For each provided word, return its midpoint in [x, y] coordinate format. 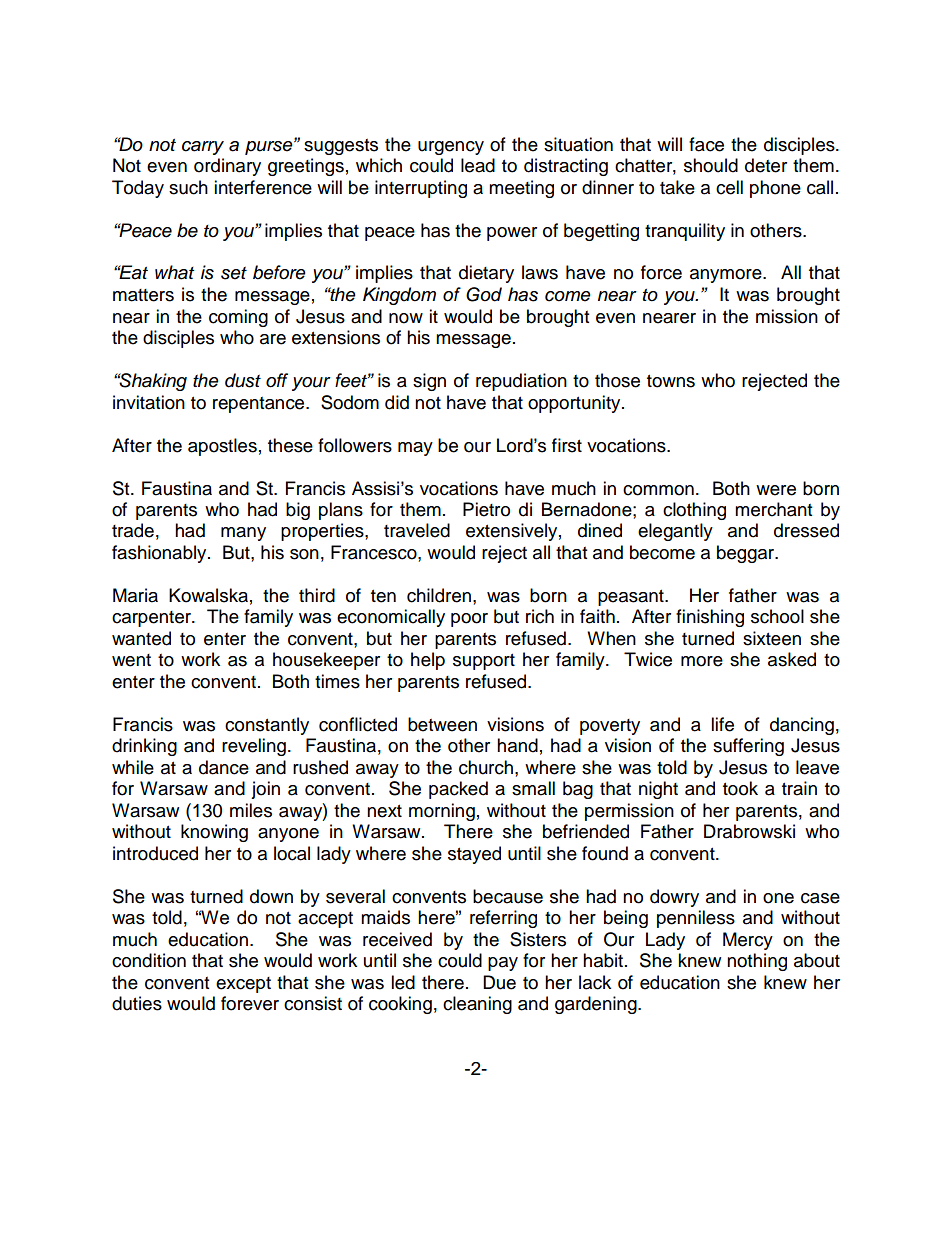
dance [224, 767]
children [439, 595]
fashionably [160, 554]
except [243, 985]
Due [499, 982]
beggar [747, 554]
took [740, 788]
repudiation [521, 382]
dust [243, 380]
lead [478, 165]
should [711, 165]
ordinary [227, 167]
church [486, 767]
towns [671, 381]
